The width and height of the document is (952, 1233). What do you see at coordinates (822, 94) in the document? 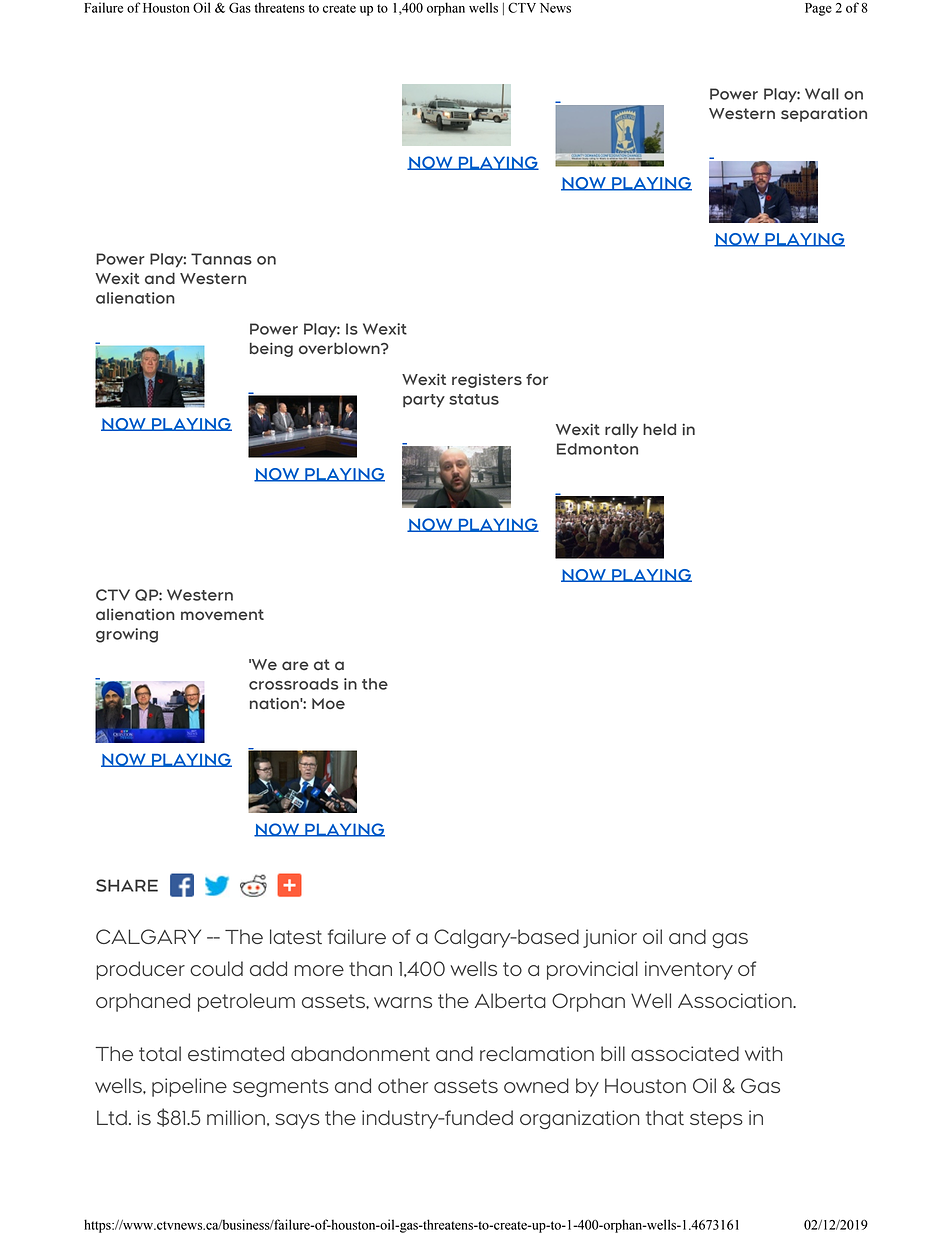
I see `Wall` at bounding box center [822, 94].
